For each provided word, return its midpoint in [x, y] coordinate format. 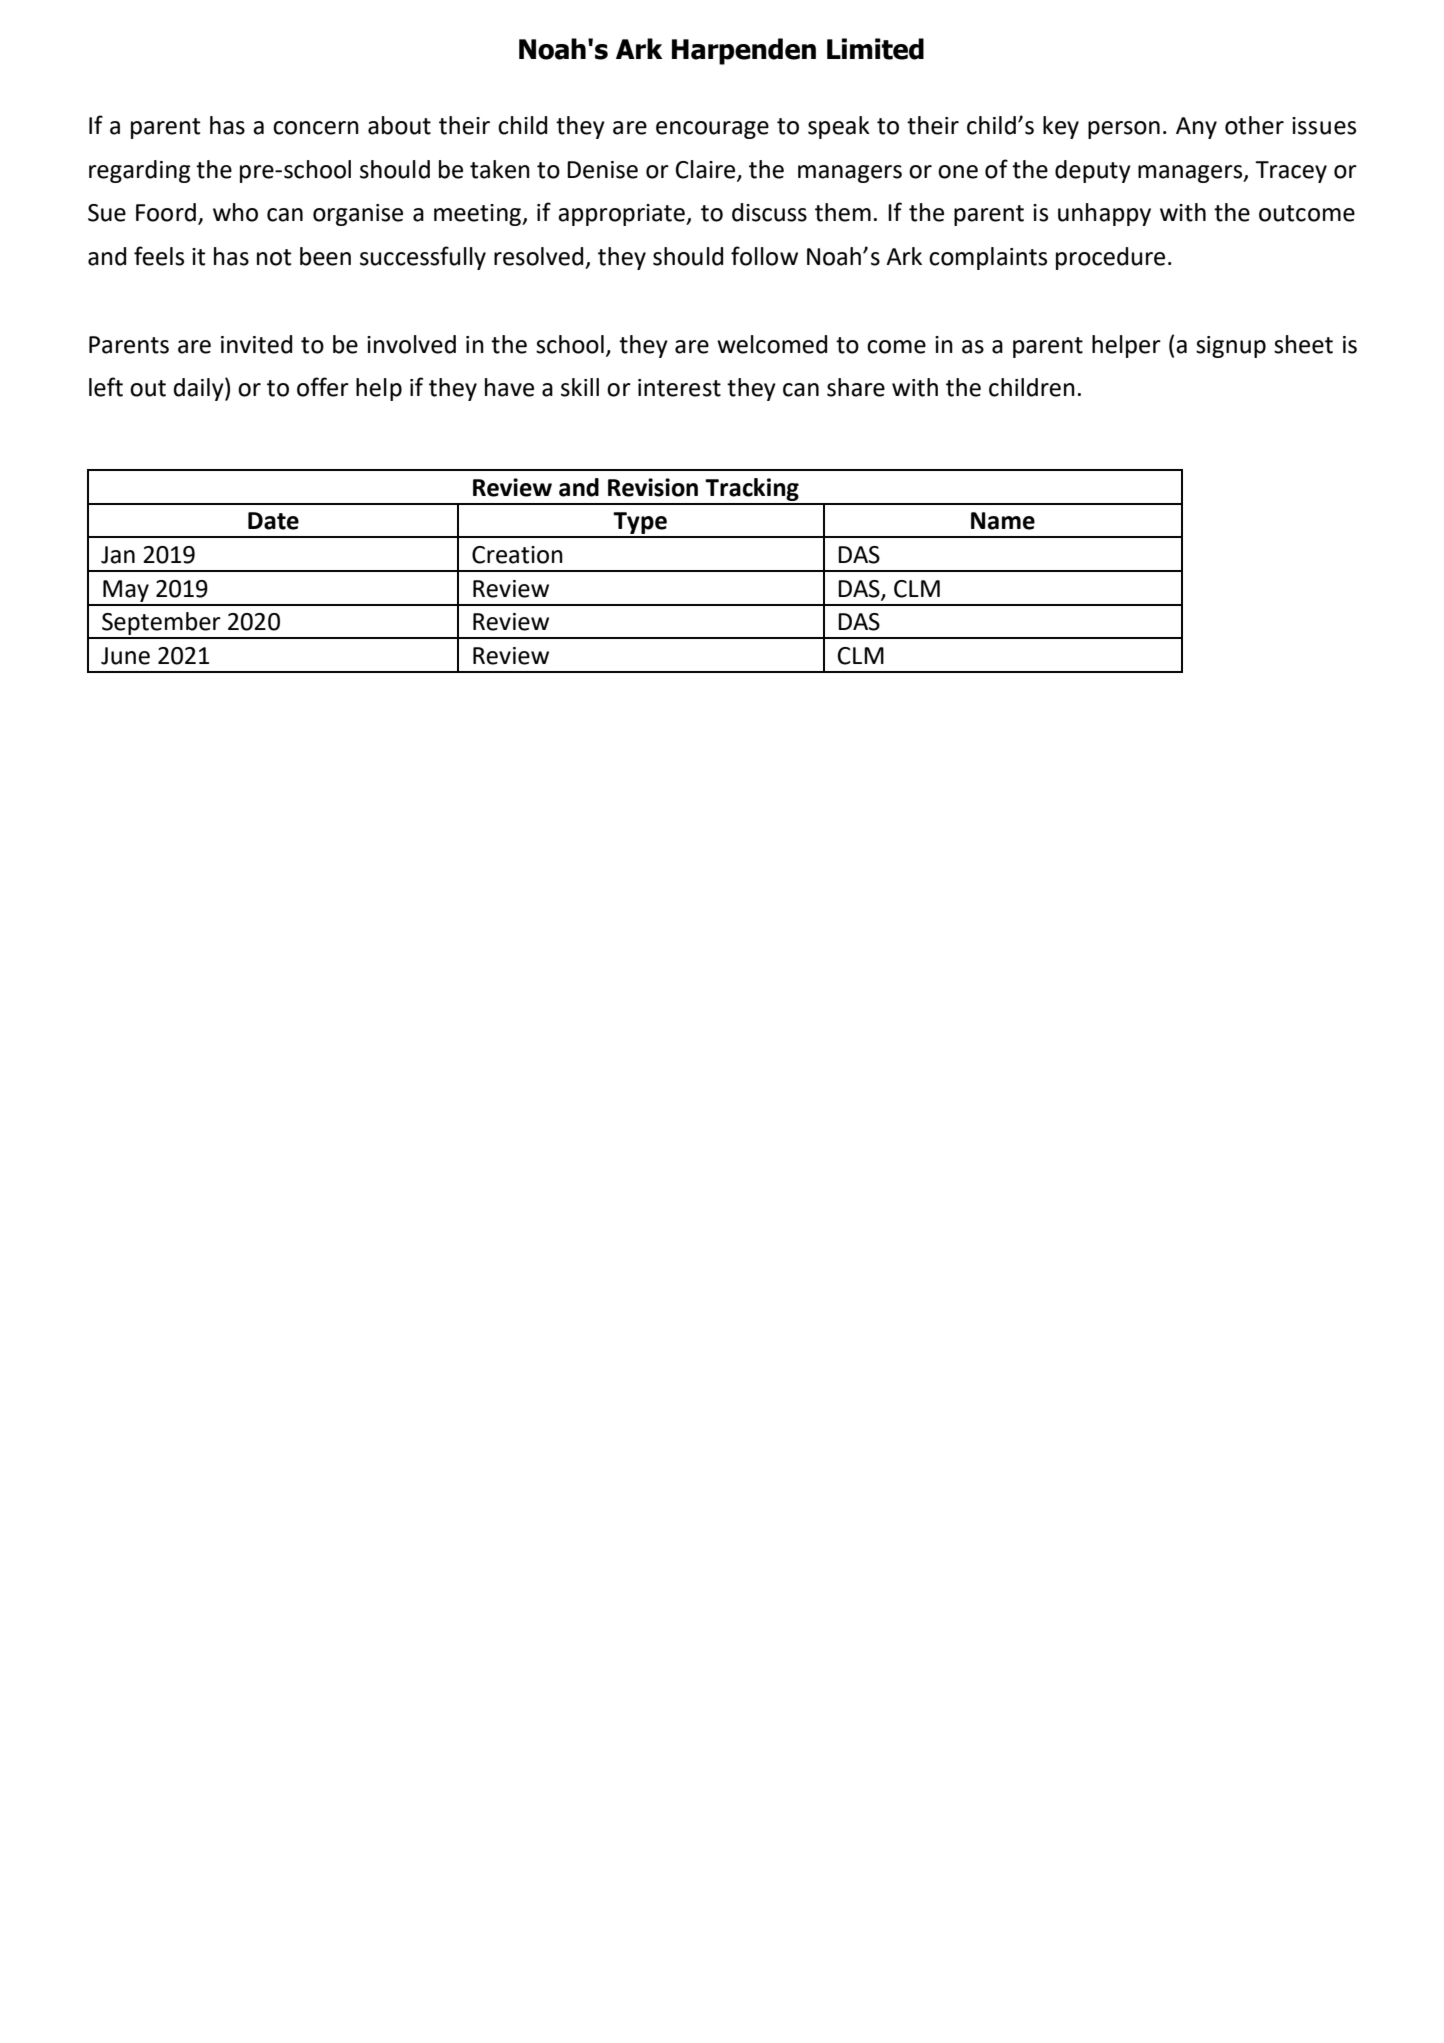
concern [316, 128]
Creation [517, 555]
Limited [875, 49]
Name [1003, 521]
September [161, 625]
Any [1196, 128]
